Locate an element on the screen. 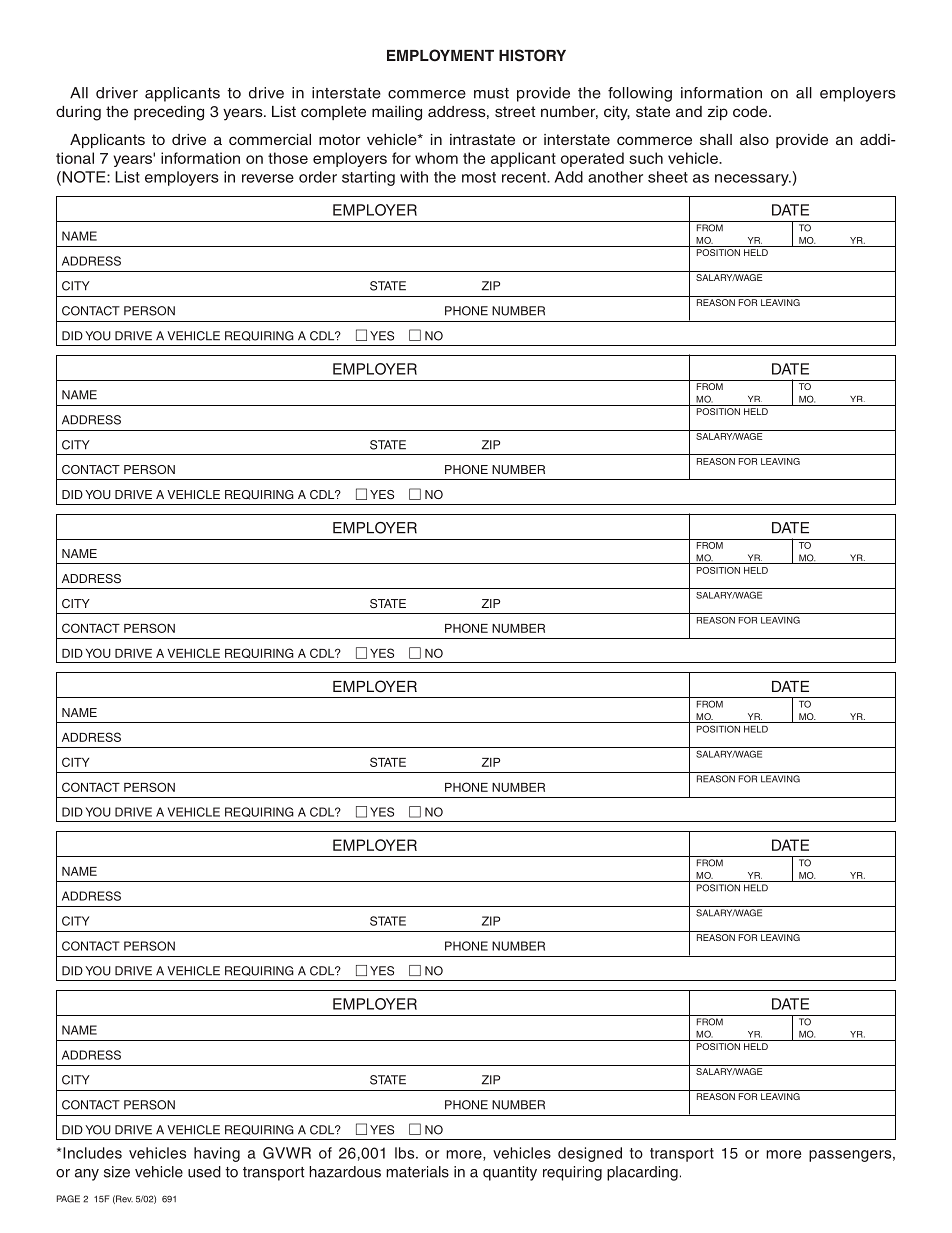 This screenshot has height=1233, width=952. mailing is located at coordinates (397, 113).
